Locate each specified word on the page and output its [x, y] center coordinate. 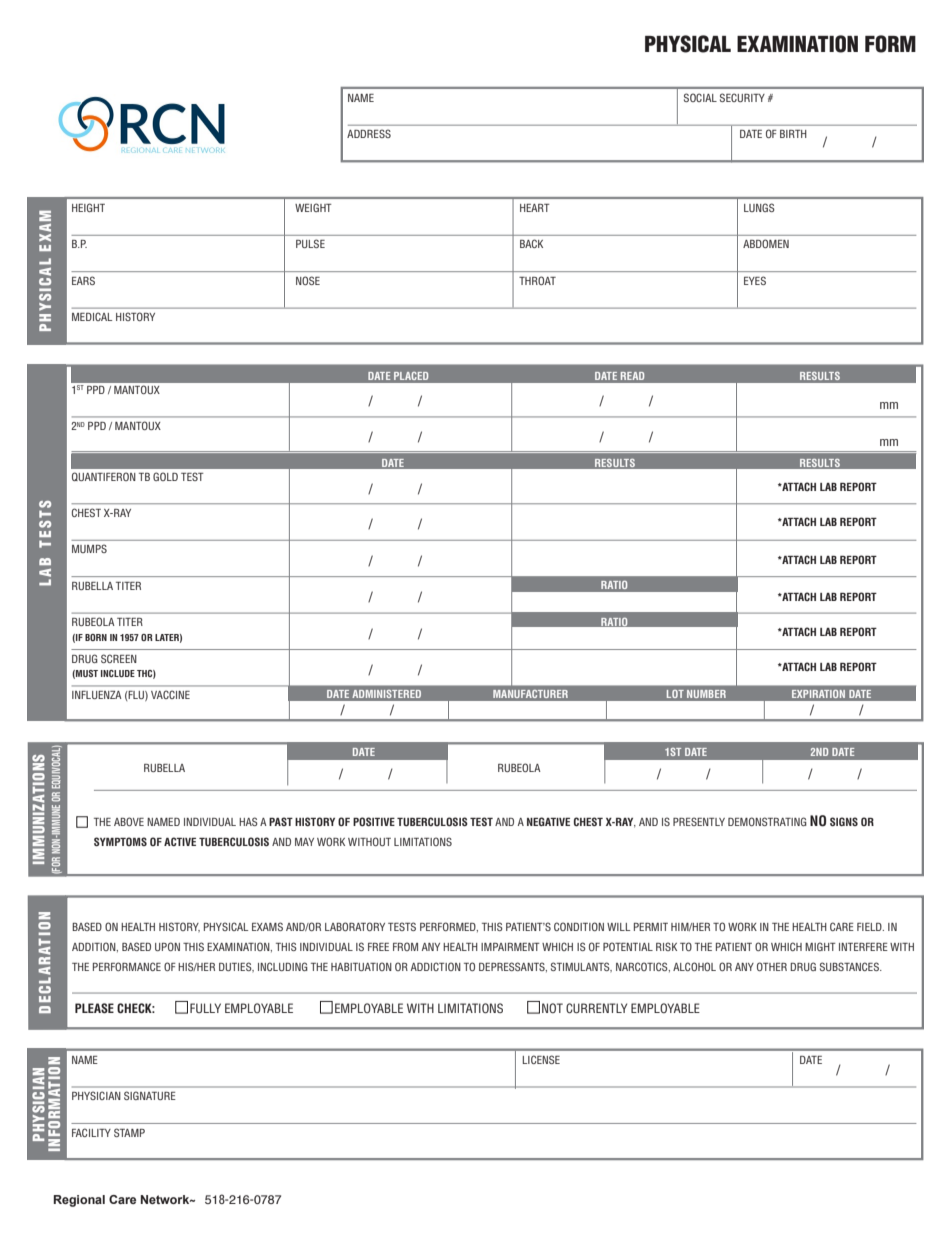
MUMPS [89, 548]
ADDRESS [369, 133]
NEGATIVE [548, 821]
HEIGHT [88, 207]
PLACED [411, 376]
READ [632, 376]
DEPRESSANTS [513, 967]
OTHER [772, 966]
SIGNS [844, 821]
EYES [755, 280]
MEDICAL [92, 316]
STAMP [129, 1132]
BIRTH [793, 134]
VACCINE [170, 694]
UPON [167, 946]
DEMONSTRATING [767, 821]
